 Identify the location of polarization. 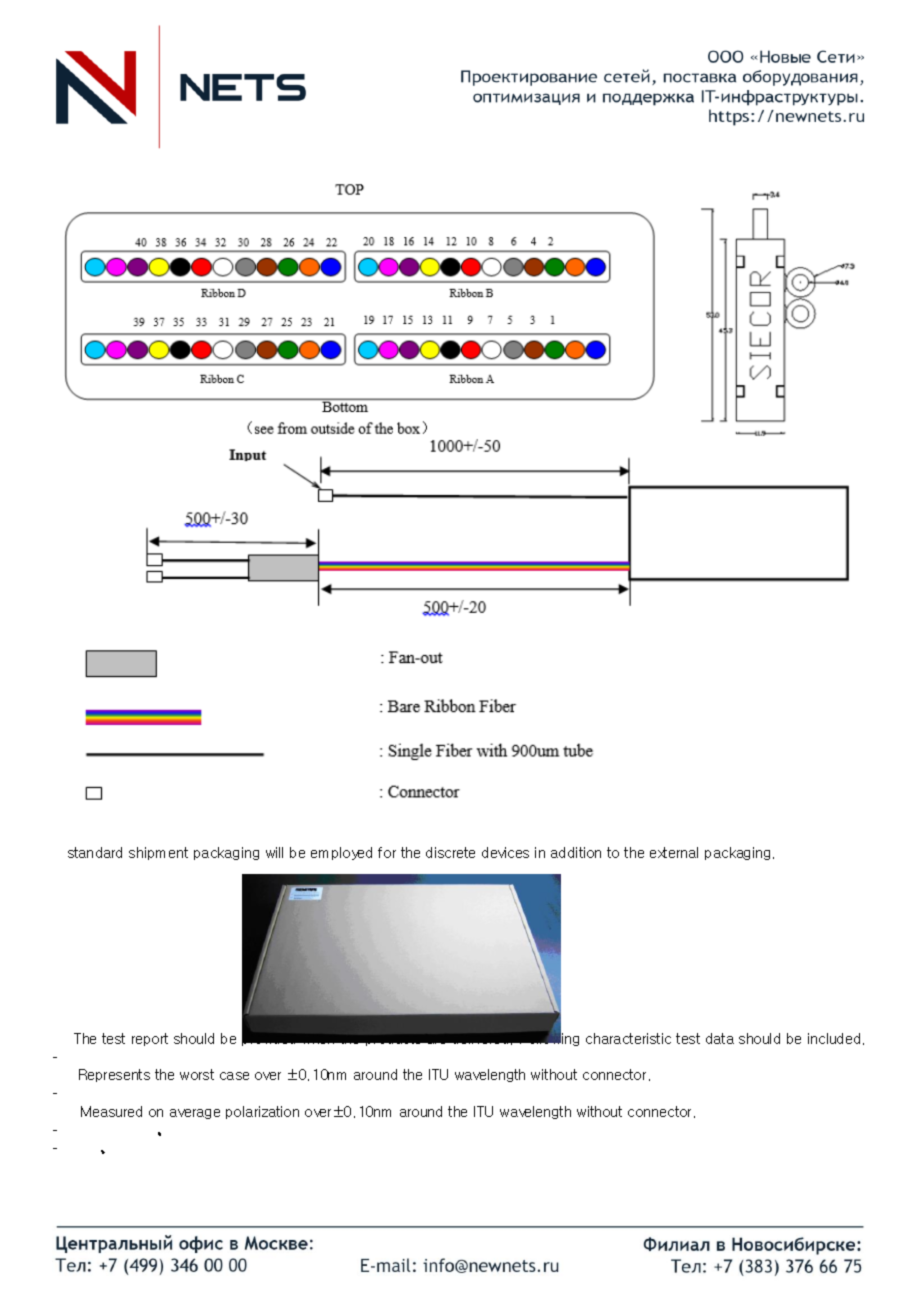
(262, 1112).
